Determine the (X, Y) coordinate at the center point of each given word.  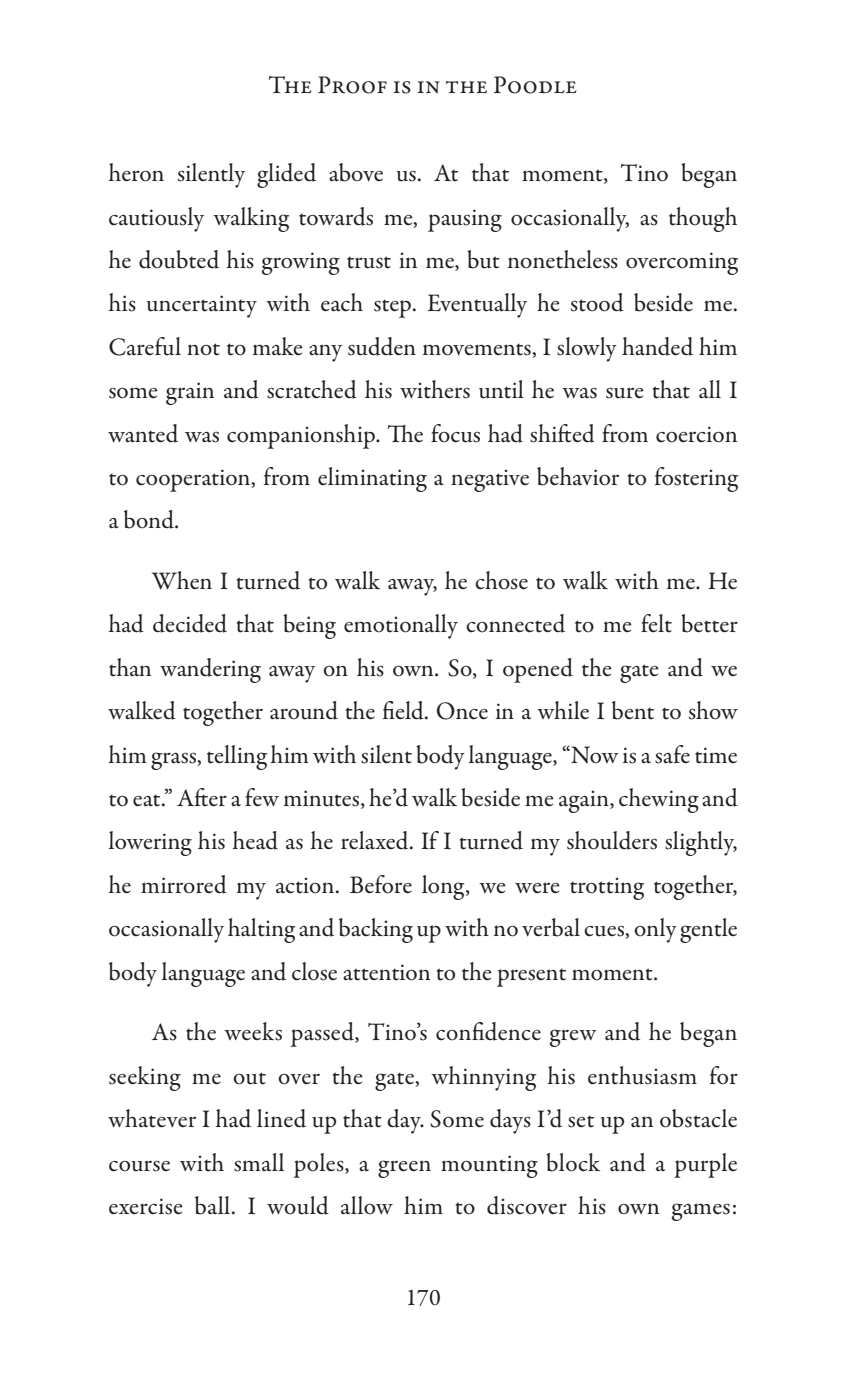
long (444, 887)
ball (214, 1205)
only (655, 930)
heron (136, 172)
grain (190, 393)
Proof (352, 85)
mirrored (184, 884)
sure (625, 393)
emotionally (401, 626)
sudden (382, 346)
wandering (210, 670)
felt (656, 623)
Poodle (535, 85)
